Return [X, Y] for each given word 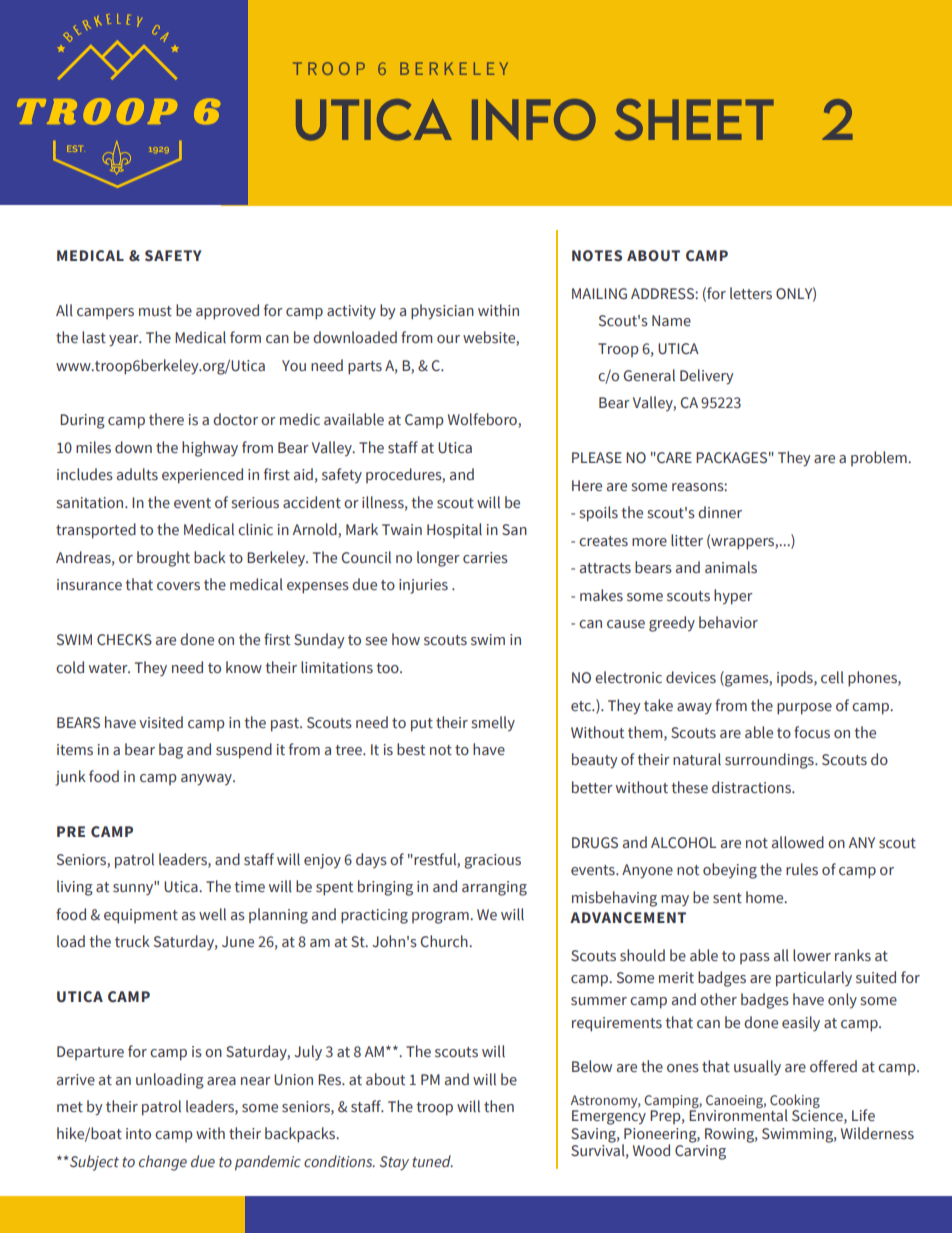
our [448, 339]
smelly [493, 724]
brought [163, 559]
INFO [534, 120]
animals [731, 567]
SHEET [694, 120]
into [138, 1134]
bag [171, 751]
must [155, 311]
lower [812, 955]
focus [812, 732]
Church [445, 941]
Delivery [706, 377]
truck [132, 941]
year [125, 341]
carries [485, 558]
